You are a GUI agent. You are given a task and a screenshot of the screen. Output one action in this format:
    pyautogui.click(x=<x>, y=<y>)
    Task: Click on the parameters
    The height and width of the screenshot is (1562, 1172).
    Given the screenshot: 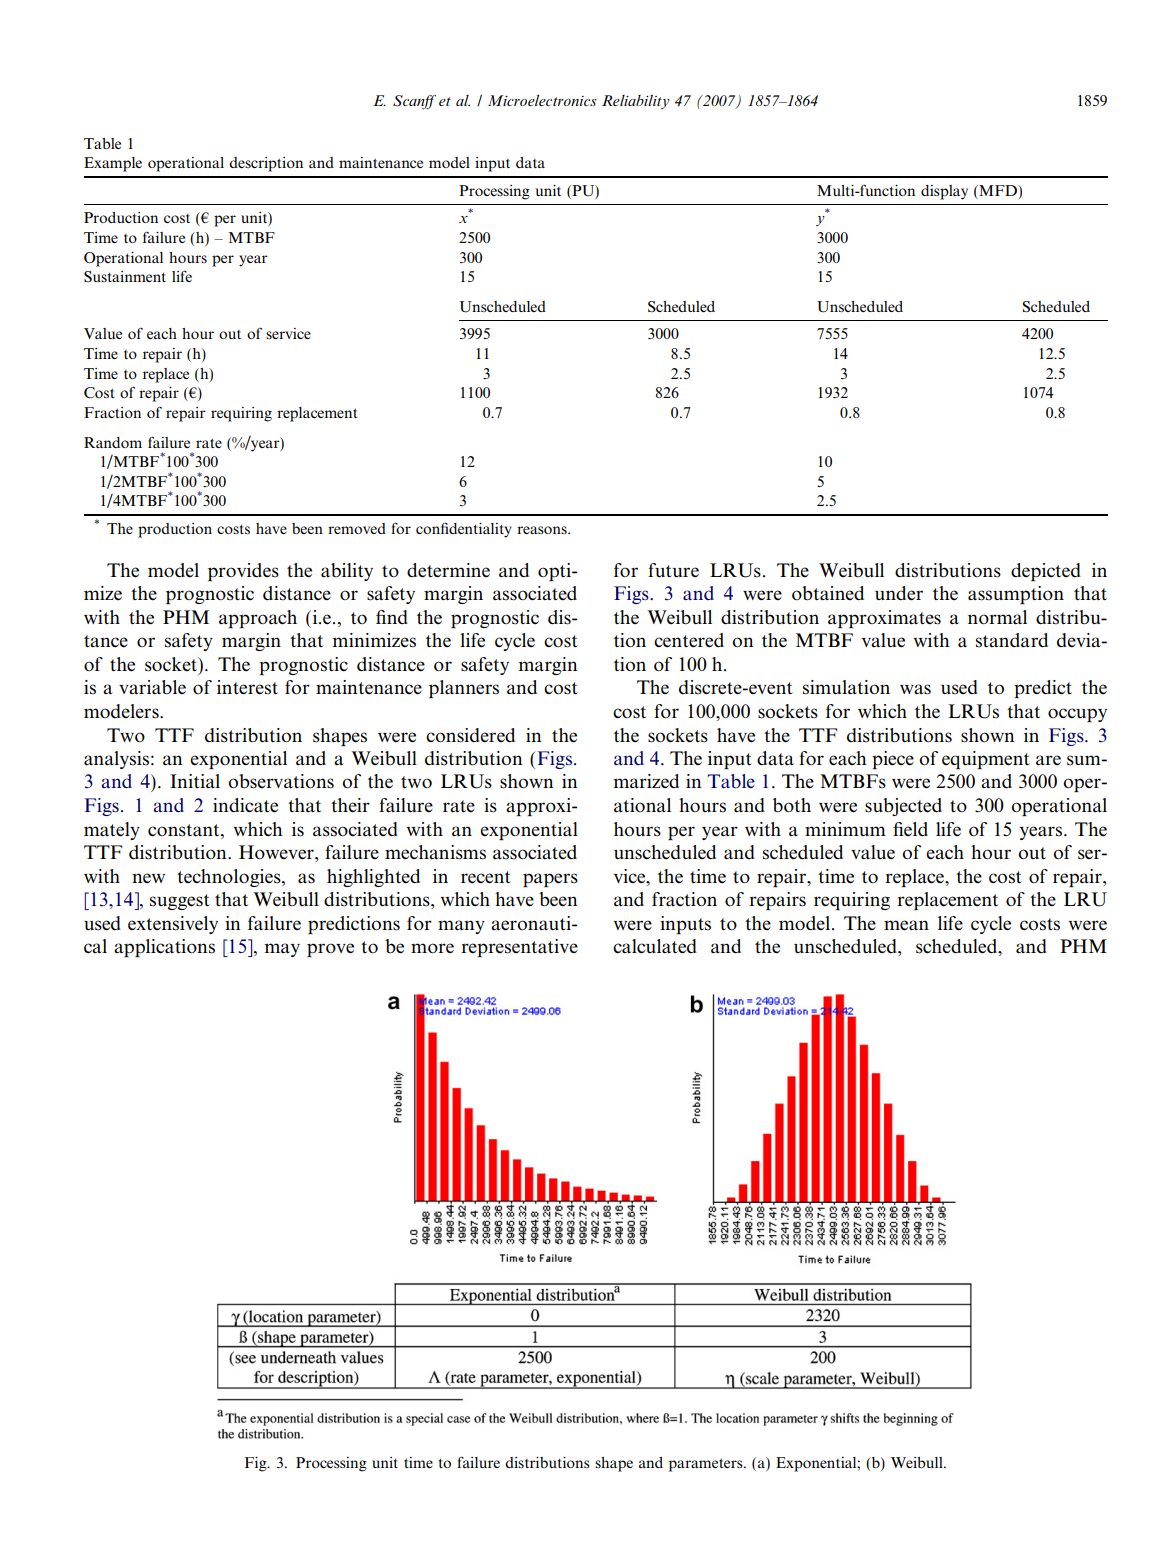 What is the action you would take?
    pyautogui.click(x=707, y=1465)
